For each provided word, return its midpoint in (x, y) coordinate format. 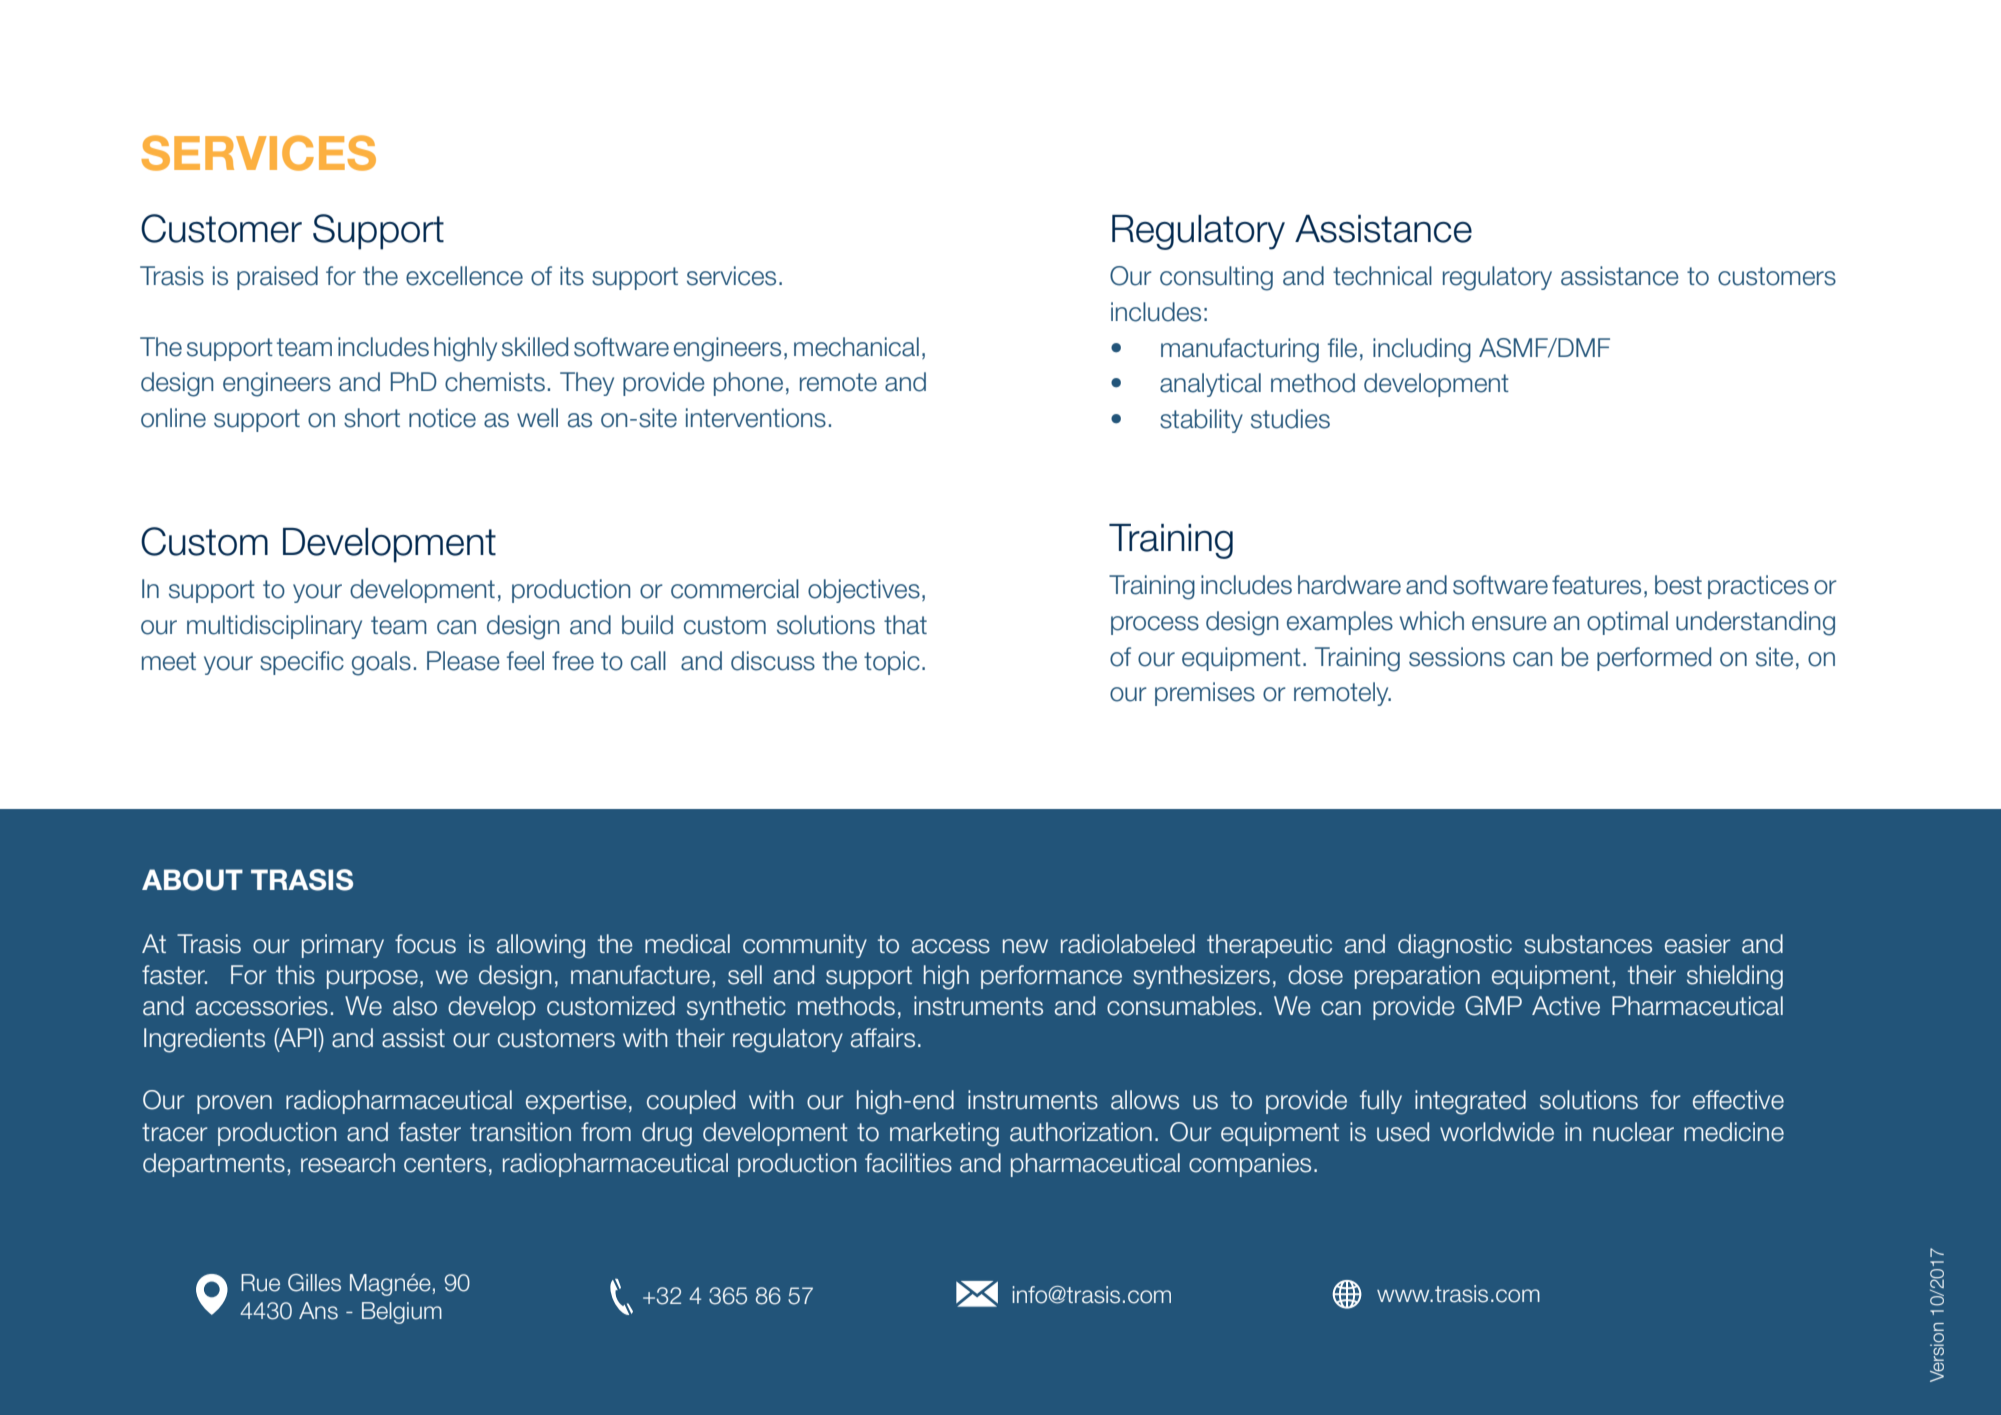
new (1025, 946)
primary (343, 946)
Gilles (314, 1283)
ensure (1509, 623)
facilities (908, 1163)
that (905, 625)
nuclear (1633, 1132)
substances (1588, 944)
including (1422, 350)
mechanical (856, 347)
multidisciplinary (274, 627)
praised (277, 278)
